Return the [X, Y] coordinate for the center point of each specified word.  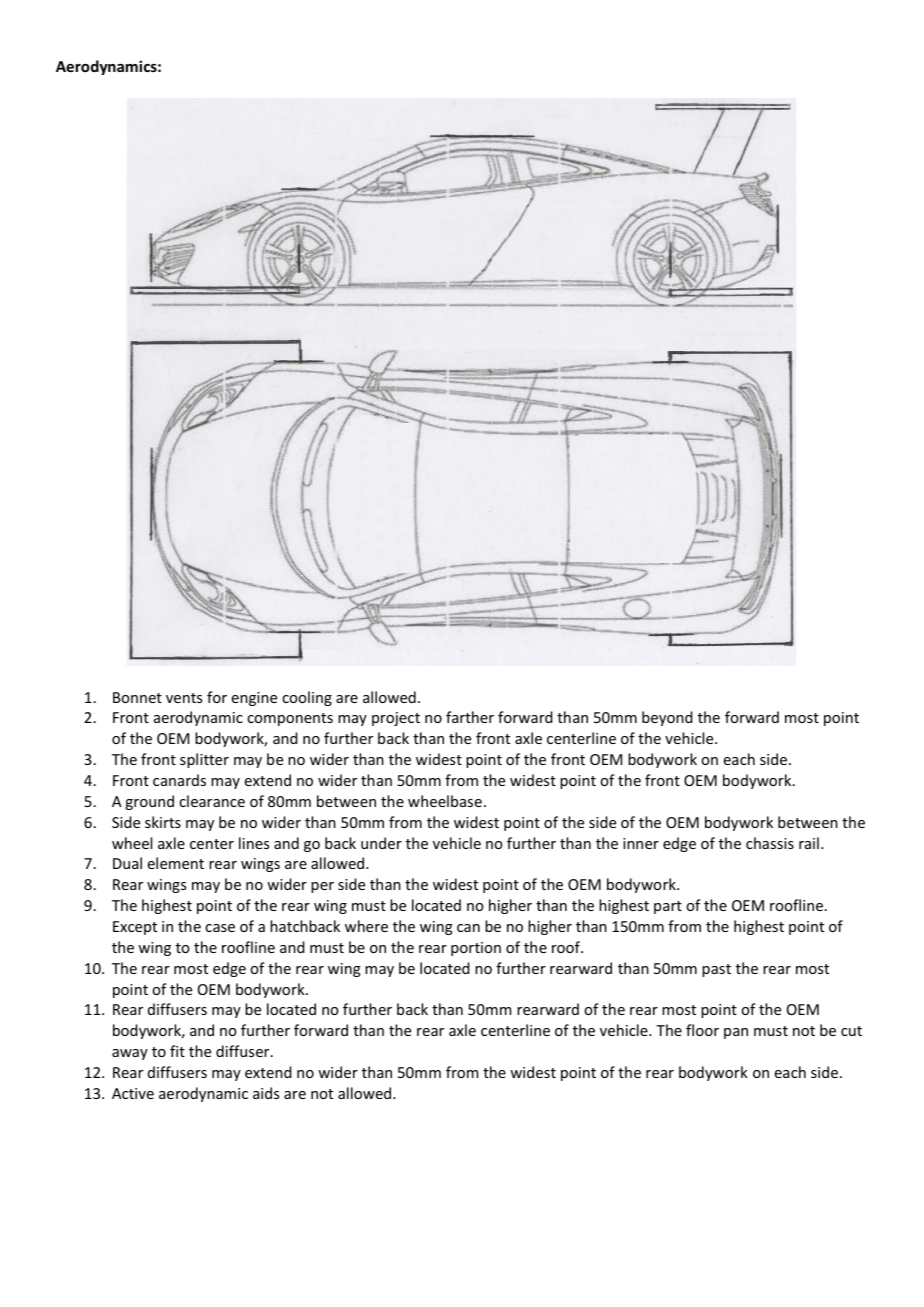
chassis [770, 843]
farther [470, 717]
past [716, 970]
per [322, 887]
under [381, 843]
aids [266, 1093]
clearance [212, 801]
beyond [667, 718]
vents [184, 698]
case [220, 928]
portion [476, 949]
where [366, 926]
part [668, 907]
